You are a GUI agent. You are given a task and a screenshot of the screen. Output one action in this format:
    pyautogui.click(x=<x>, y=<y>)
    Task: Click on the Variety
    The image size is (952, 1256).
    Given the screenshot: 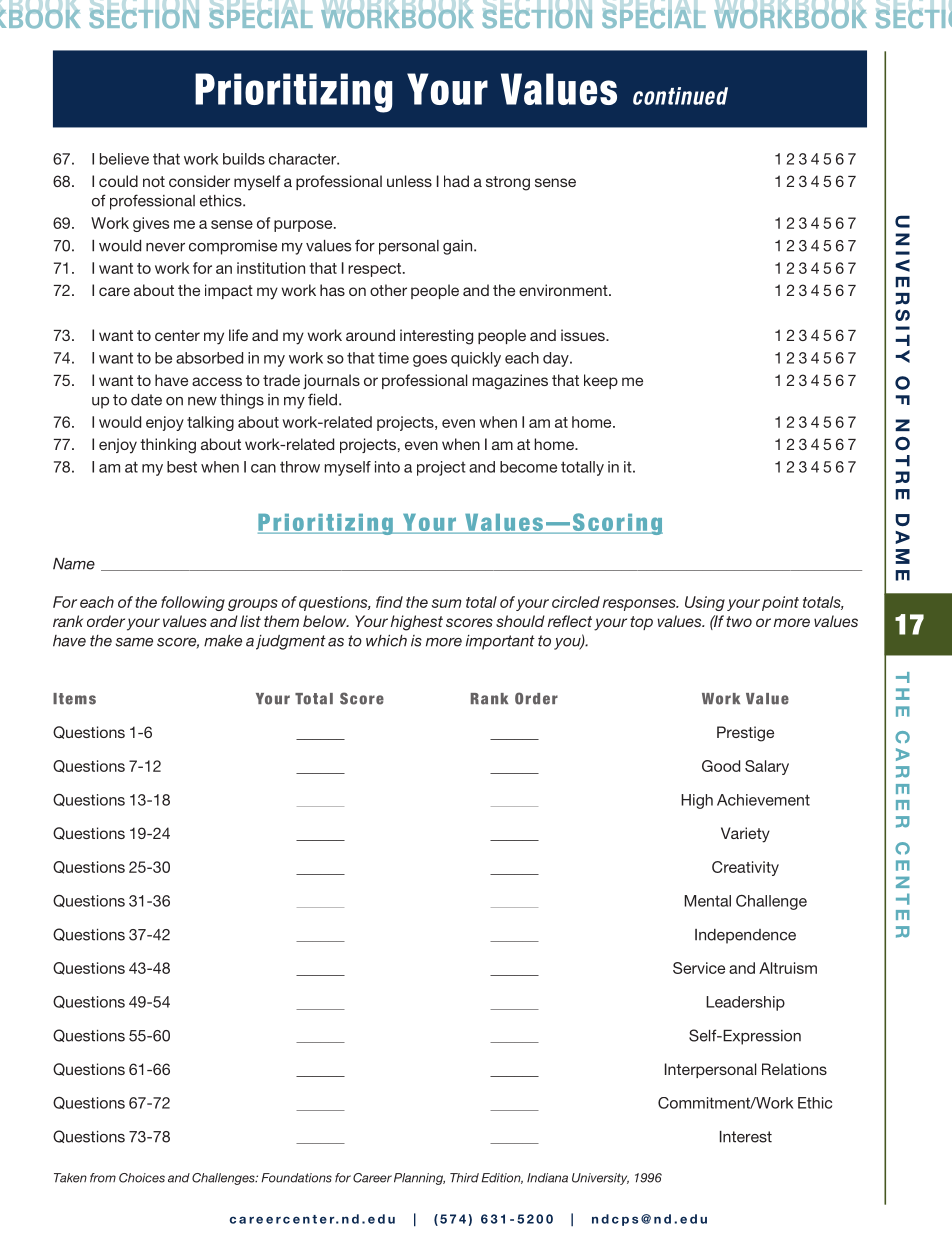 What is the action you would take?
    pyautogui.click(x=745, y=835)
